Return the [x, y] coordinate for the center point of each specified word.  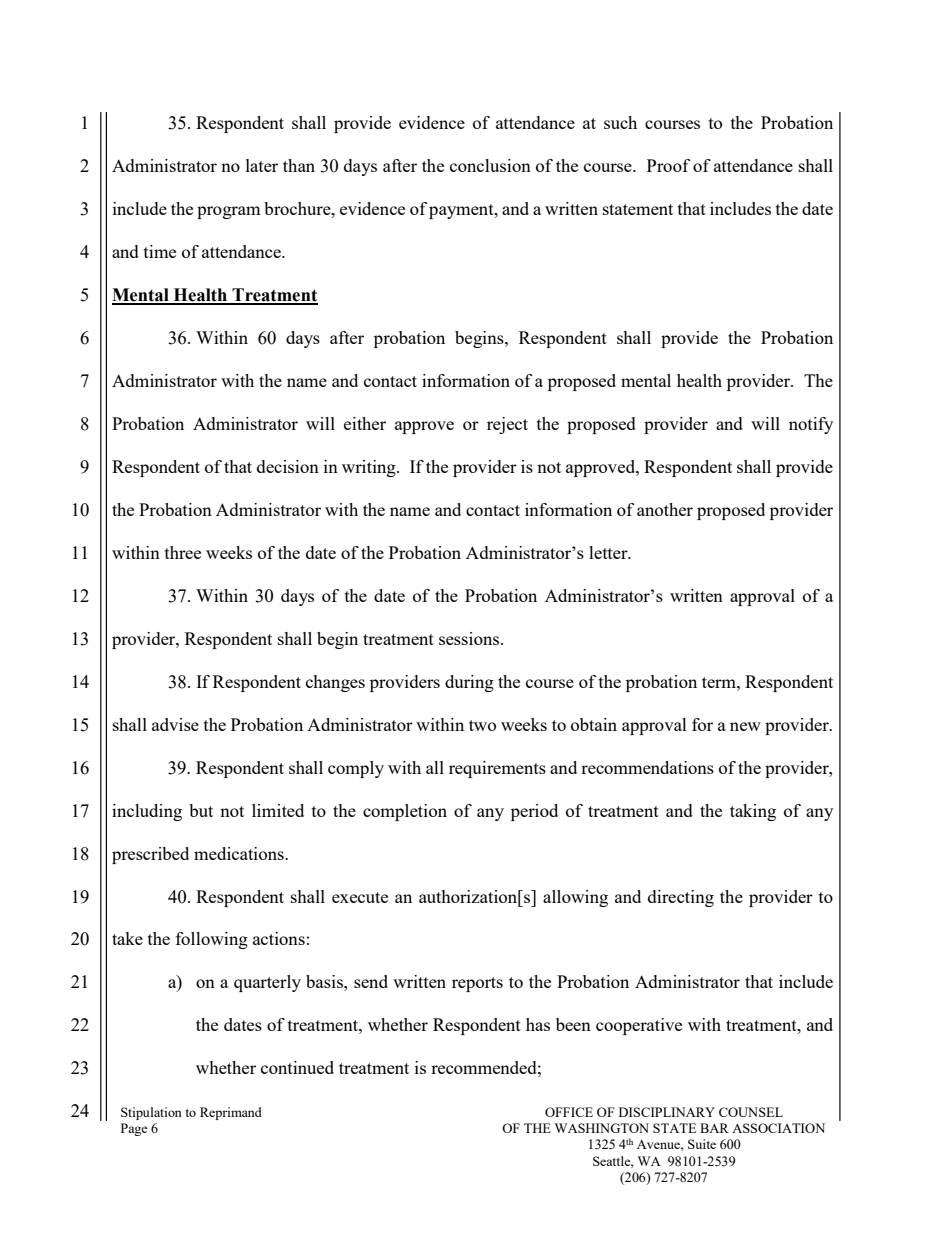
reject [507, 425]
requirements [497, 769]
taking [753, 812]
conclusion [490, 165]
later [262, 165]
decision [288, 466]
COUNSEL [751, 1112]
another [665, 509]
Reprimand [231, 1113]
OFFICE [569, 1112]
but [201, 810]
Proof [668, 165]
